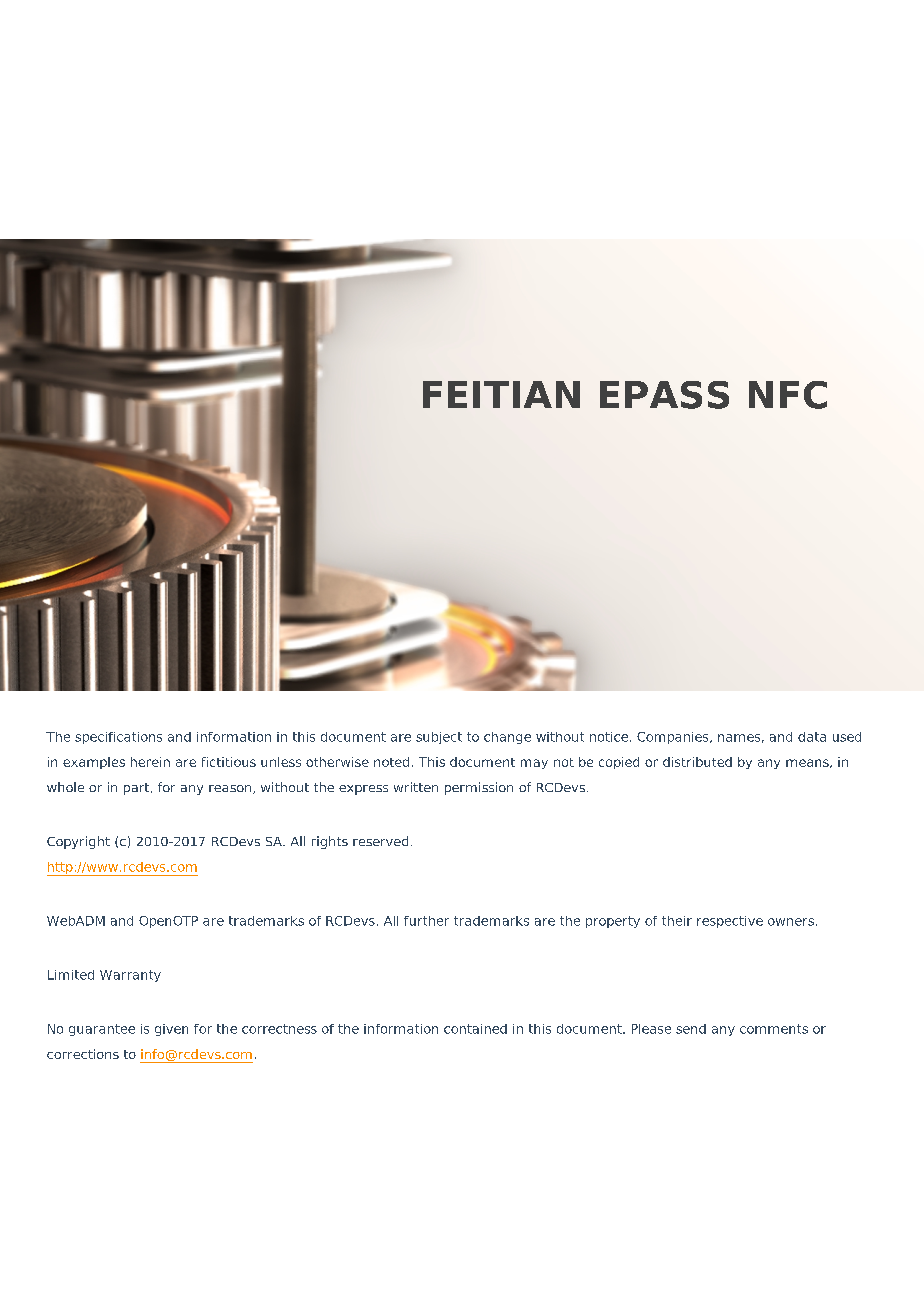 The image size is (924, 1308). I want to click on reserved, so click(380, 841).
